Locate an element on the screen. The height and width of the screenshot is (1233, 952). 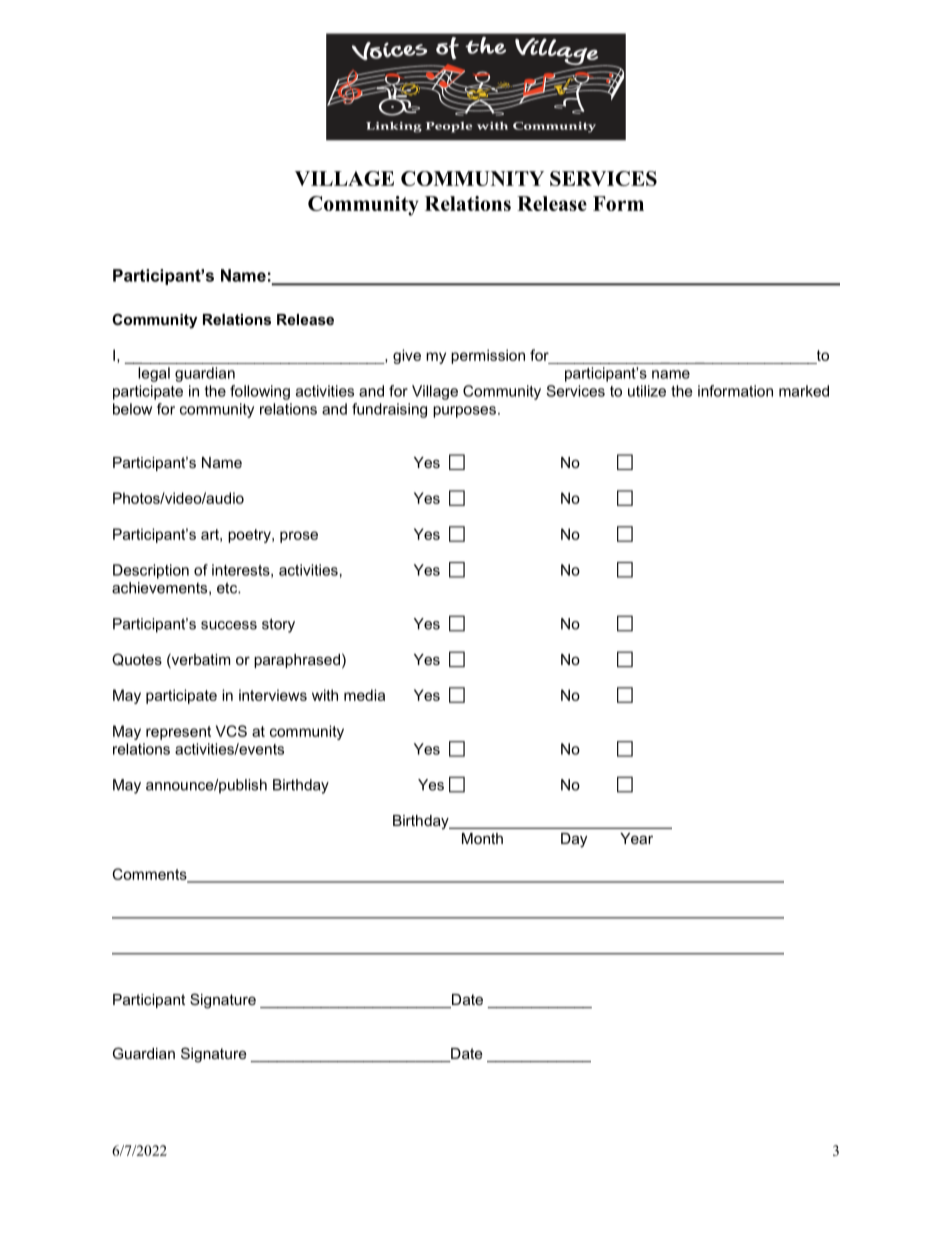
utilize is located at coordinates (647, 391).
